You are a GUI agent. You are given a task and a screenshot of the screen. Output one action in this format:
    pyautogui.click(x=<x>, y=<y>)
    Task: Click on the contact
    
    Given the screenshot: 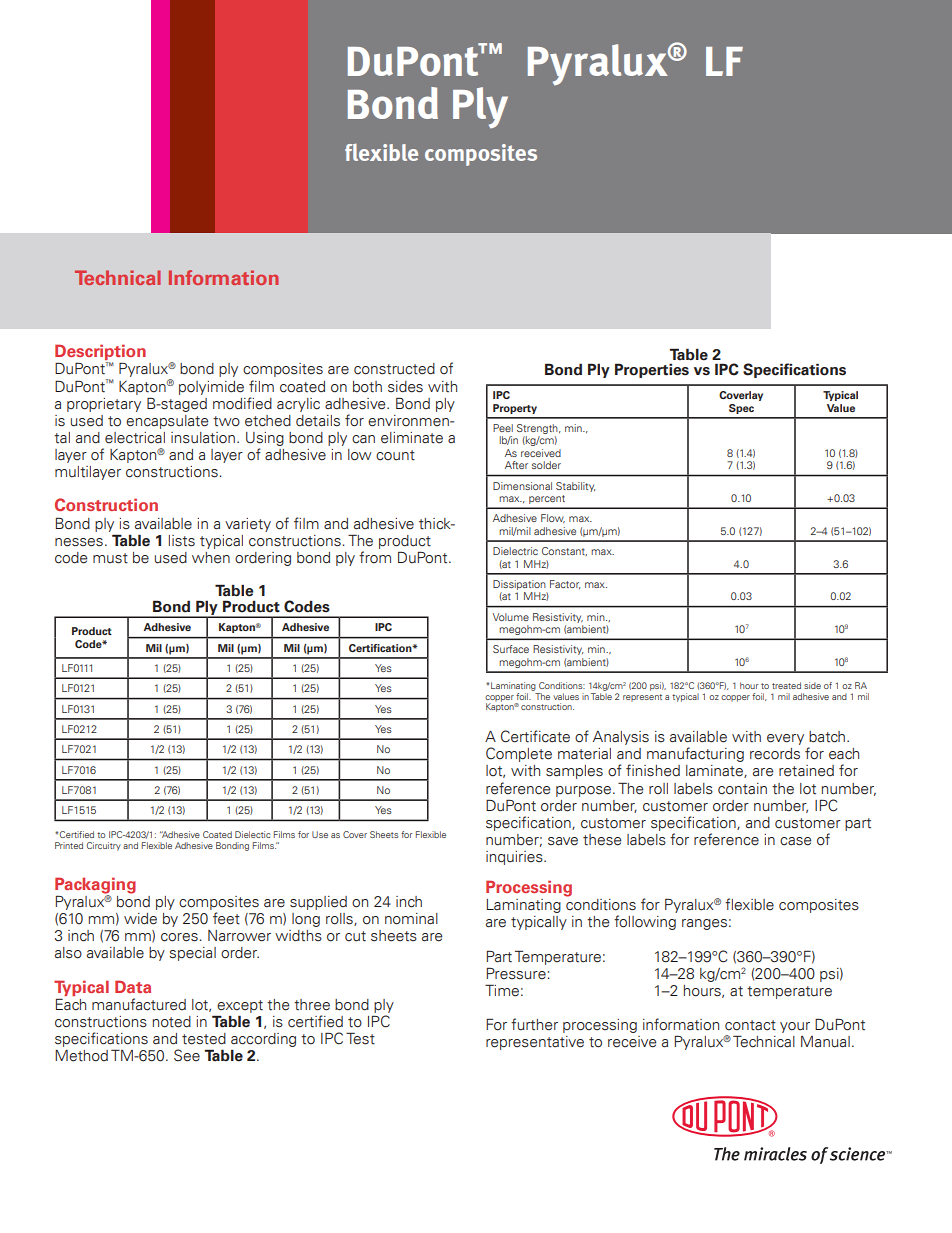 What is the action you would take?
    pyautogui.click(x=750, y=1025)
